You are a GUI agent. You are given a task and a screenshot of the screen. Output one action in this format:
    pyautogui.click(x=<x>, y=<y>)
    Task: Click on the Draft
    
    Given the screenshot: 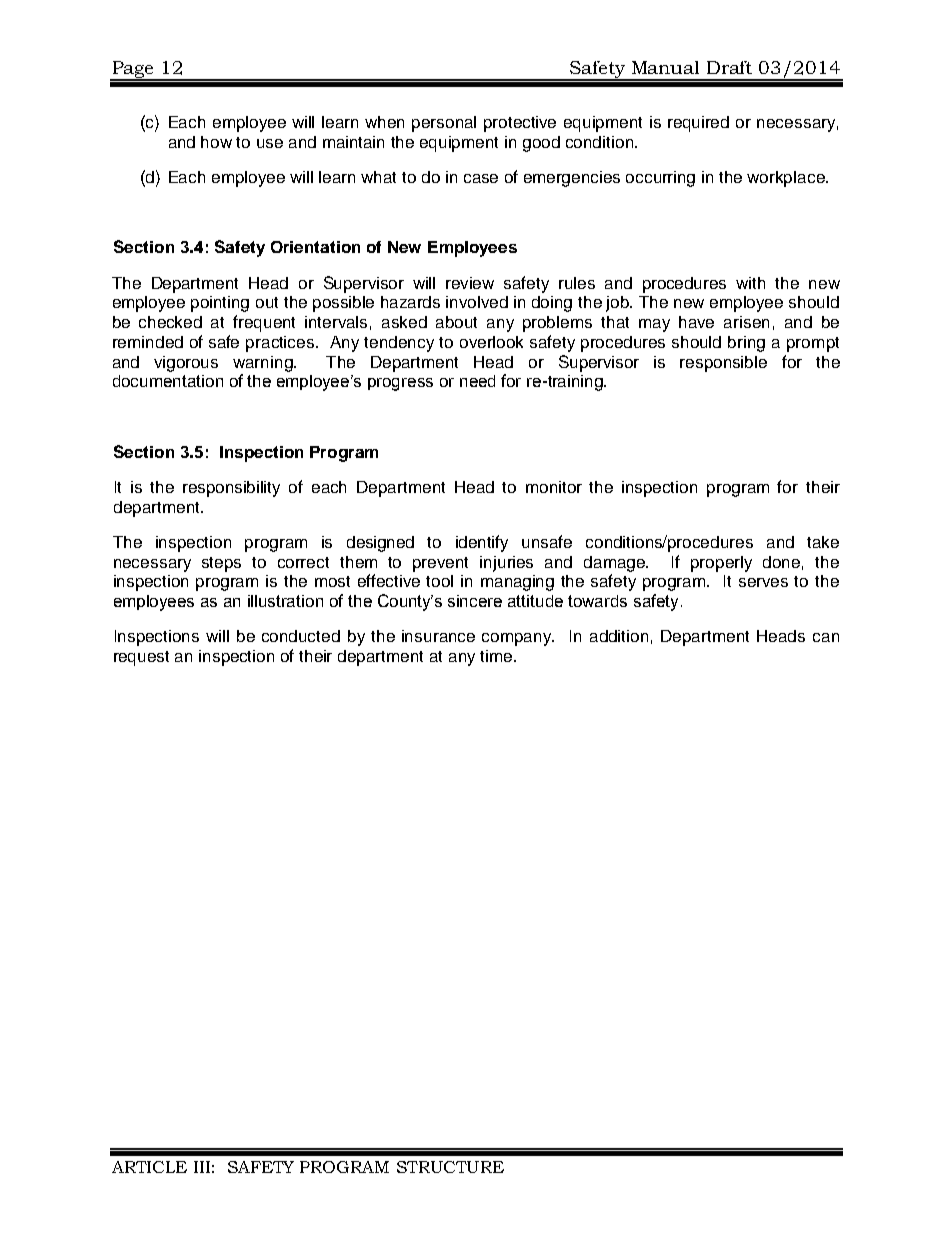 What is the action you would take?
    pyautogui.click(x=729, y=67)
